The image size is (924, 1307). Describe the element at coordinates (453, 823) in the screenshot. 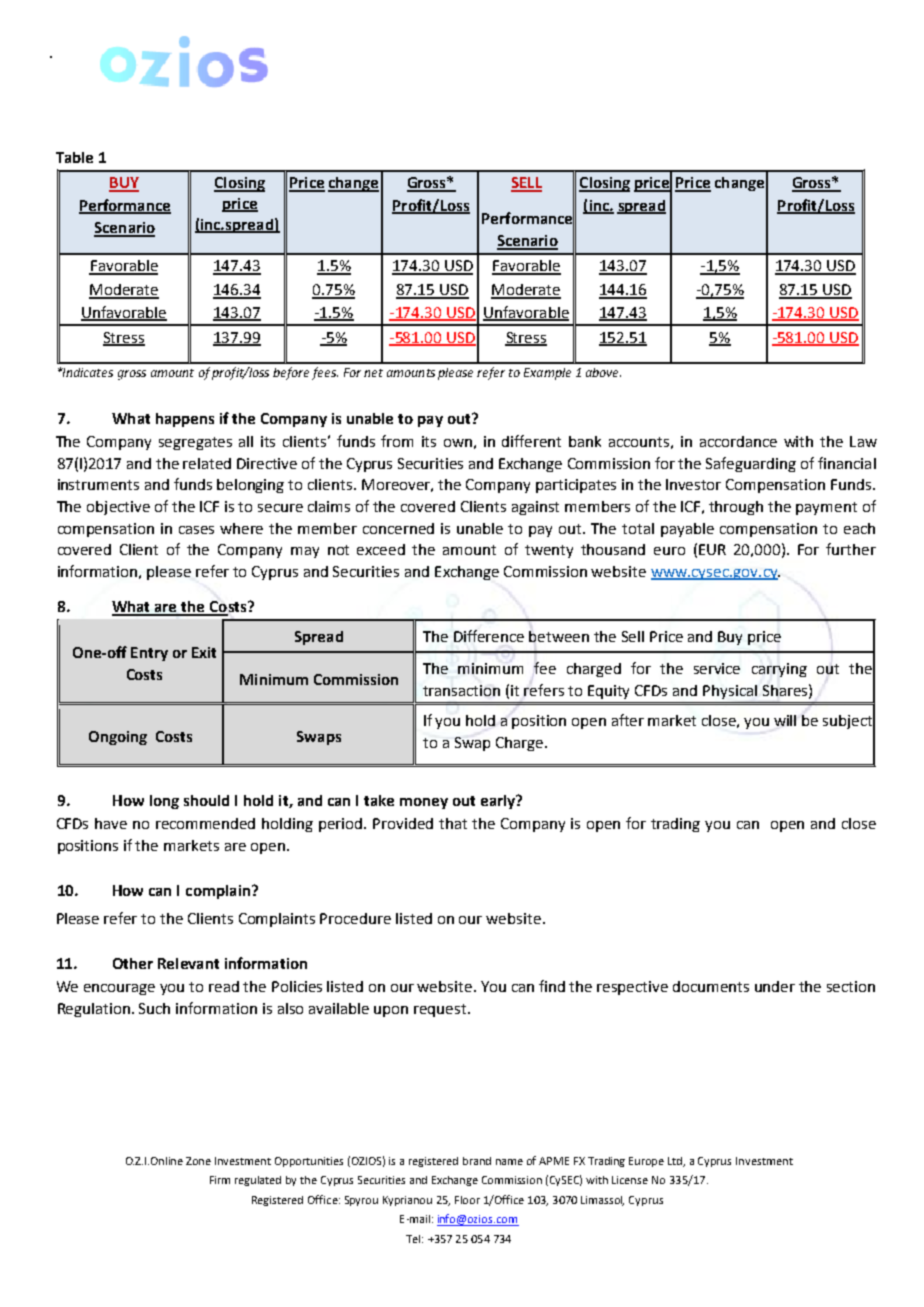

I see `that` at that location.
